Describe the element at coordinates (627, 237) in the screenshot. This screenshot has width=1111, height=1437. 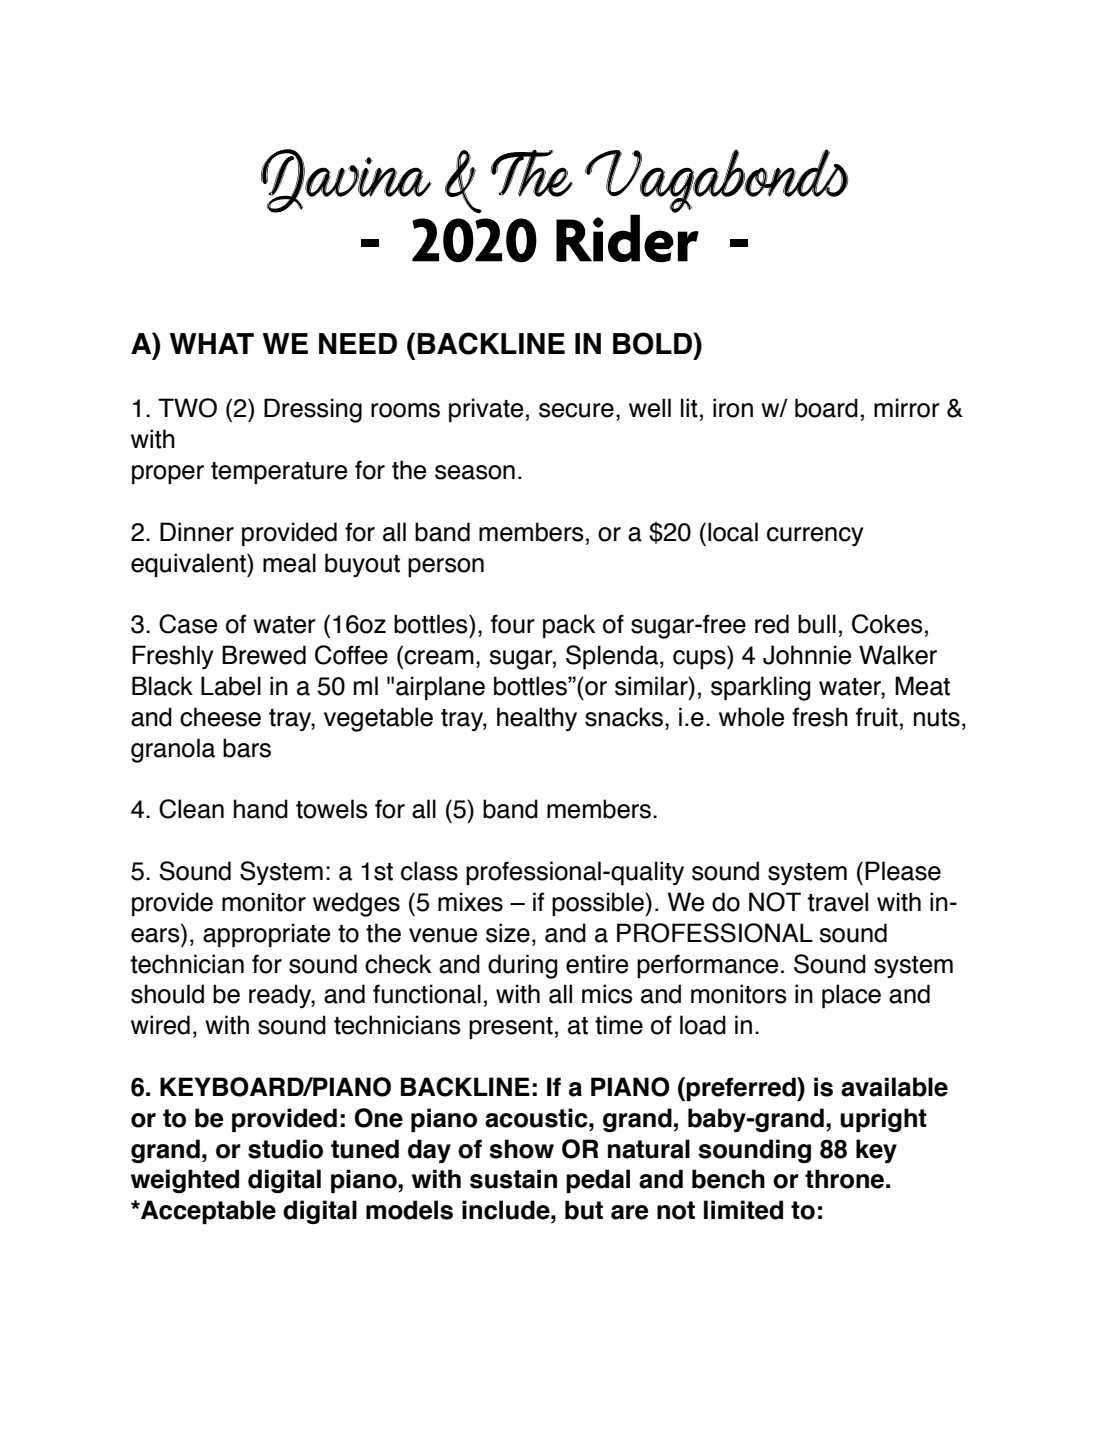
I see `Rider` at that location.
